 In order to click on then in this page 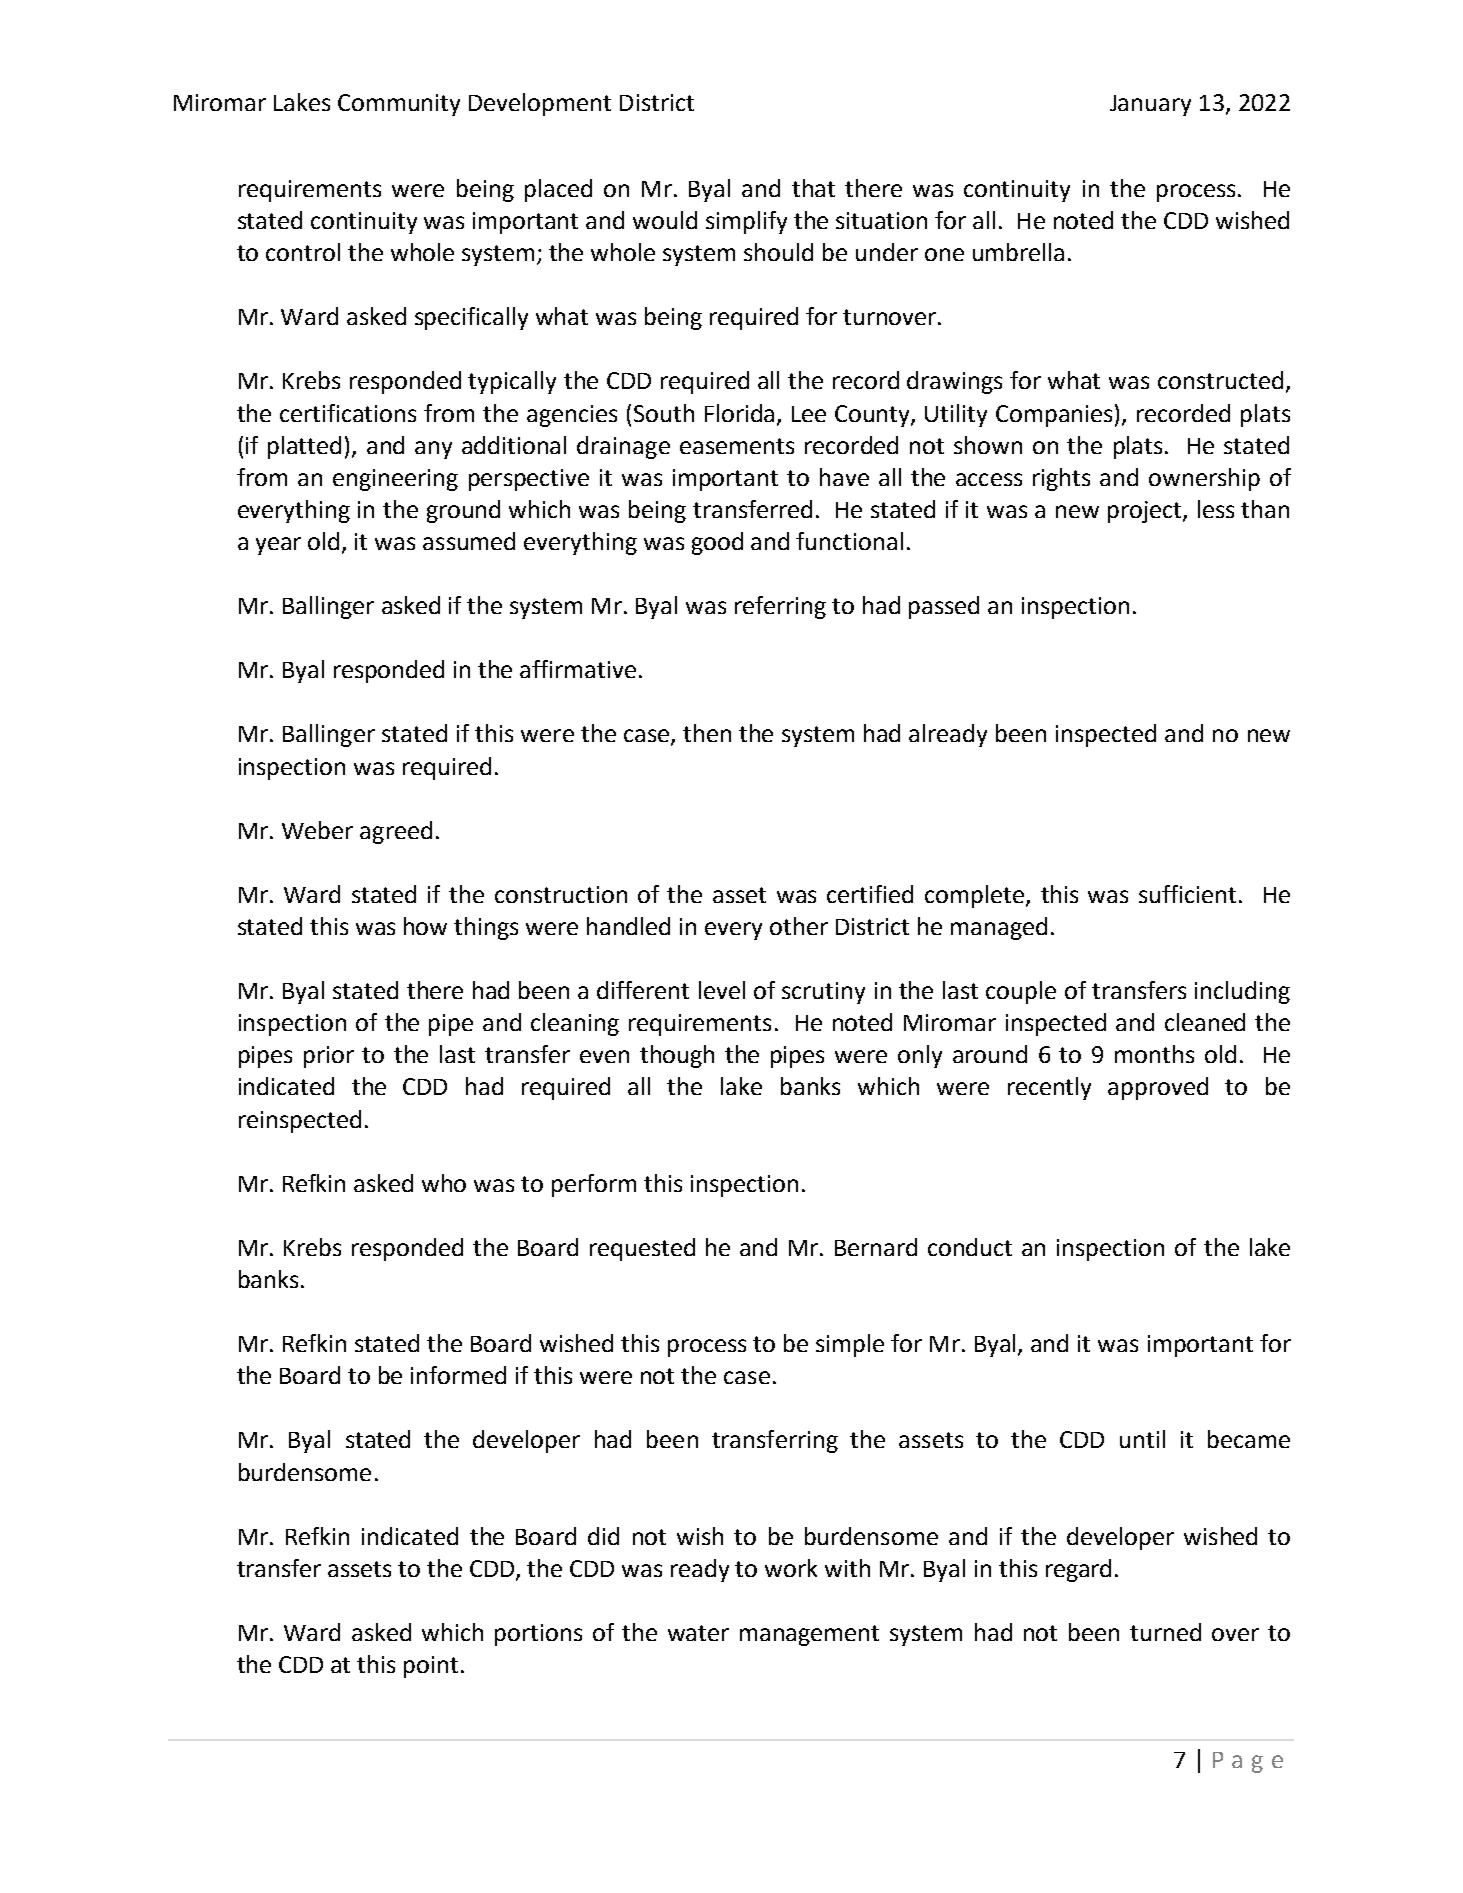, I will do `click(707, 733)`.
